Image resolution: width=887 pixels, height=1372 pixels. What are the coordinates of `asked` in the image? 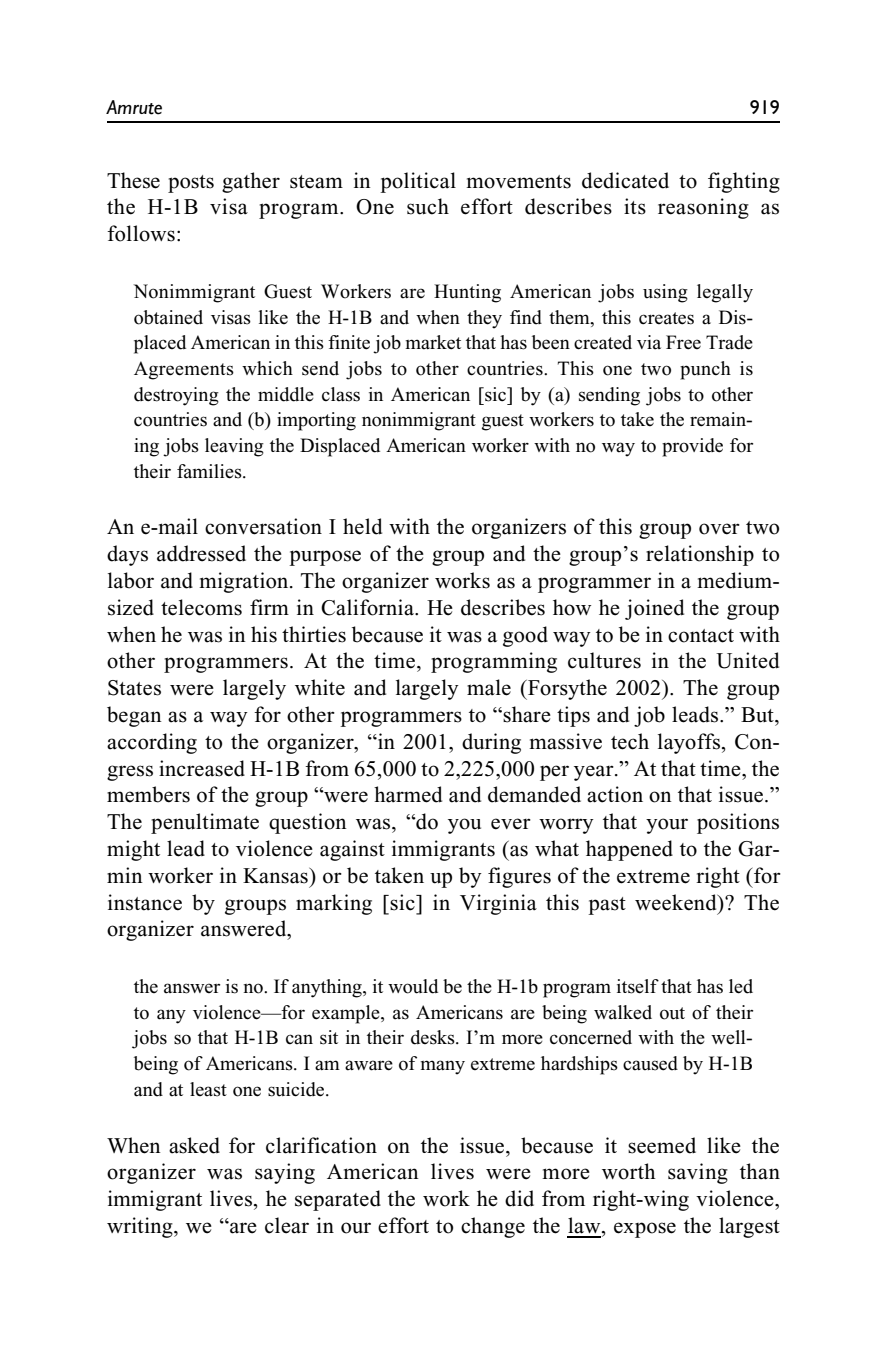 It's located at (194, 1145).
